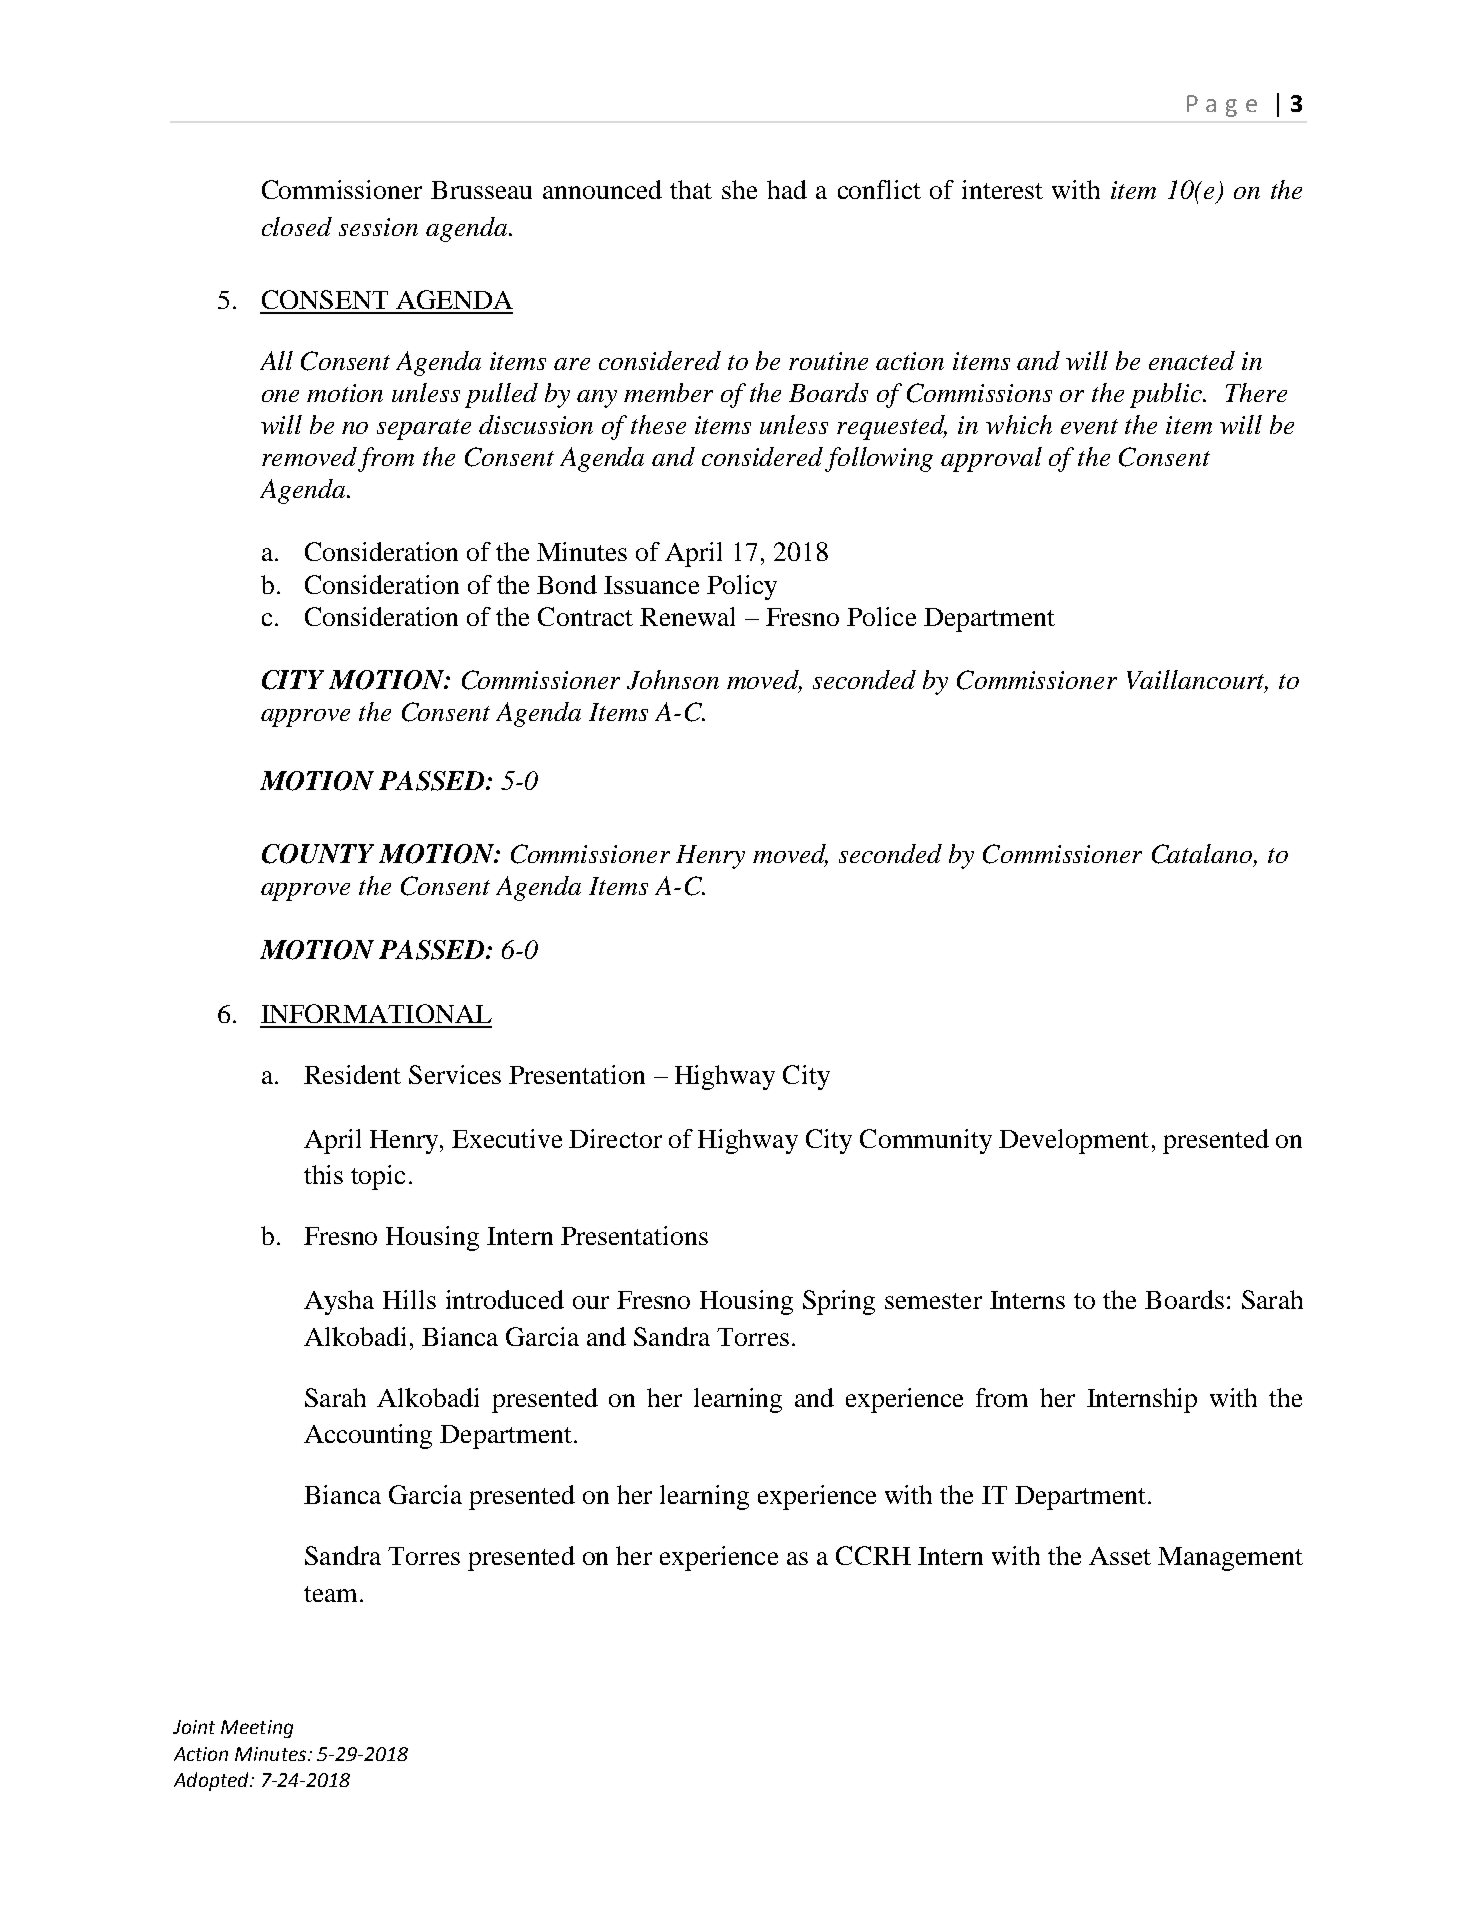 This document has width=1477, height=1912. I want to click on Asset, so click(1120, 1556).
